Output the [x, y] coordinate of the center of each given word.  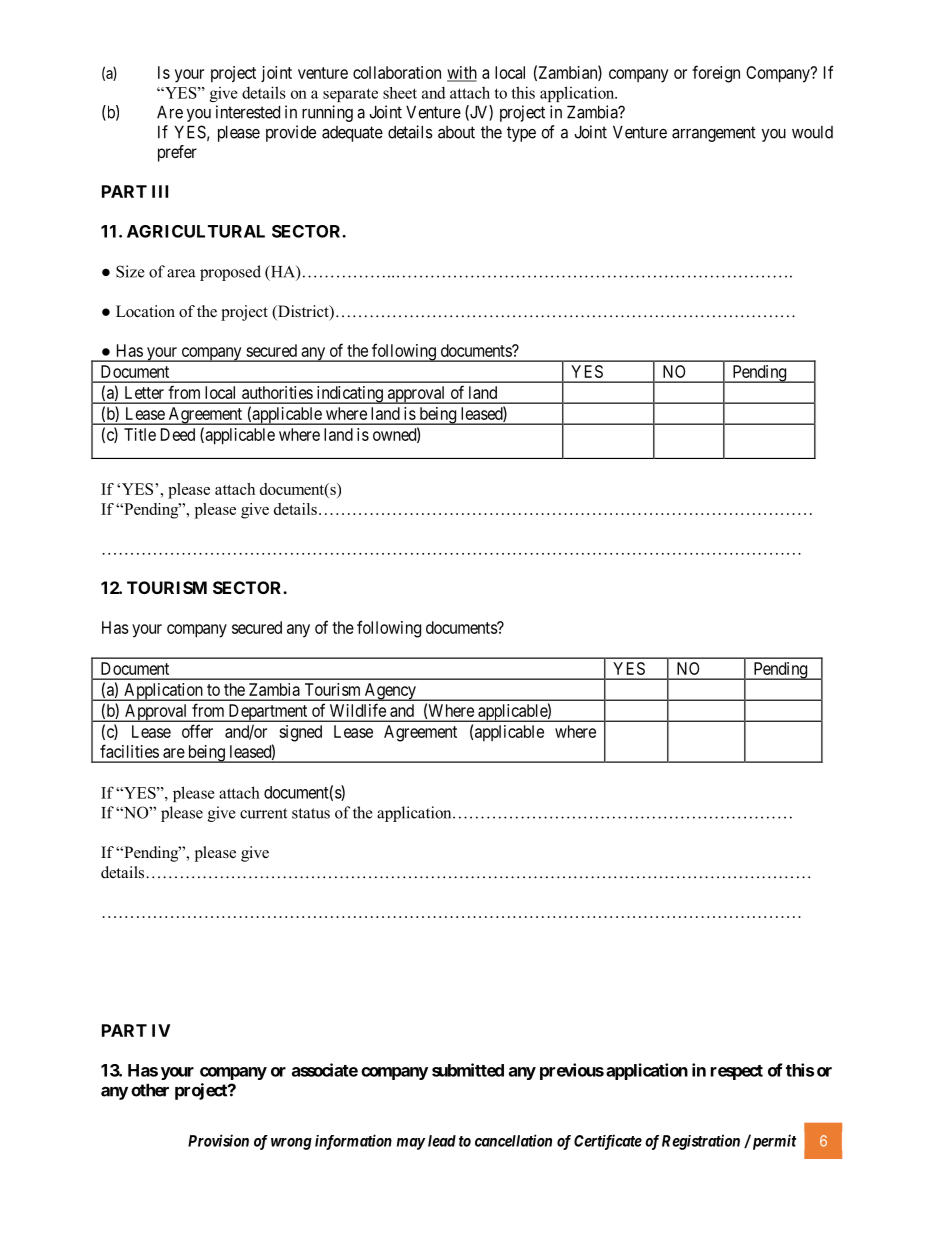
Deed [178, 434]
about [456, 132]
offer [197, 731]
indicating [349, 395]
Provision [218, 1140]
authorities [277, 392]
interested [248, 112]
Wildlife [358, 710]
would [812, 132]
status [311, 813]
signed [300, 733]
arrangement [714, 134]
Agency [390, 692]
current [263, 813]
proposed [230, 273]
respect [737, 1072]
